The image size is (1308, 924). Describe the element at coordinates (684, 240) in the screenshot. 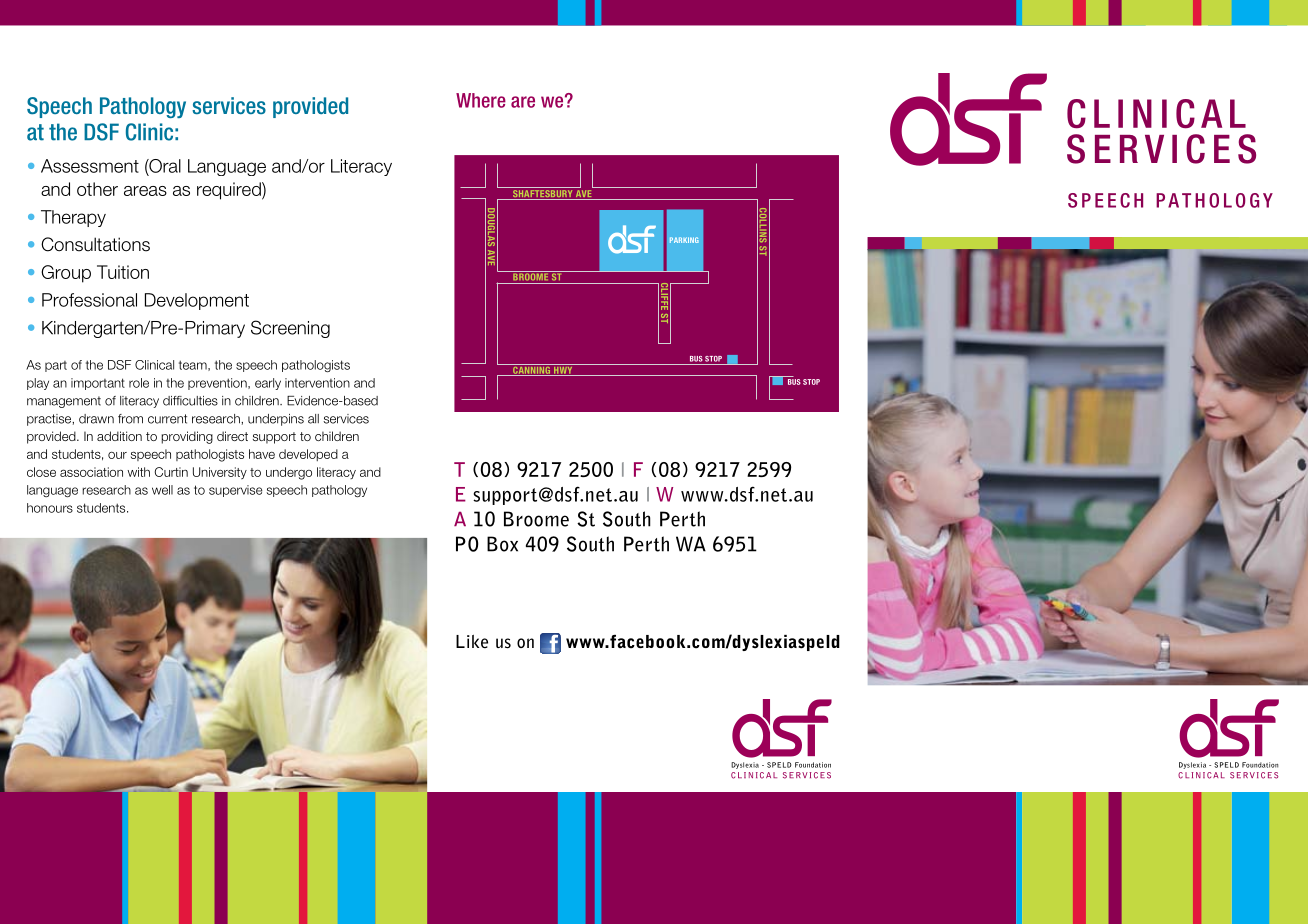

I see `PARKING` at that location.
